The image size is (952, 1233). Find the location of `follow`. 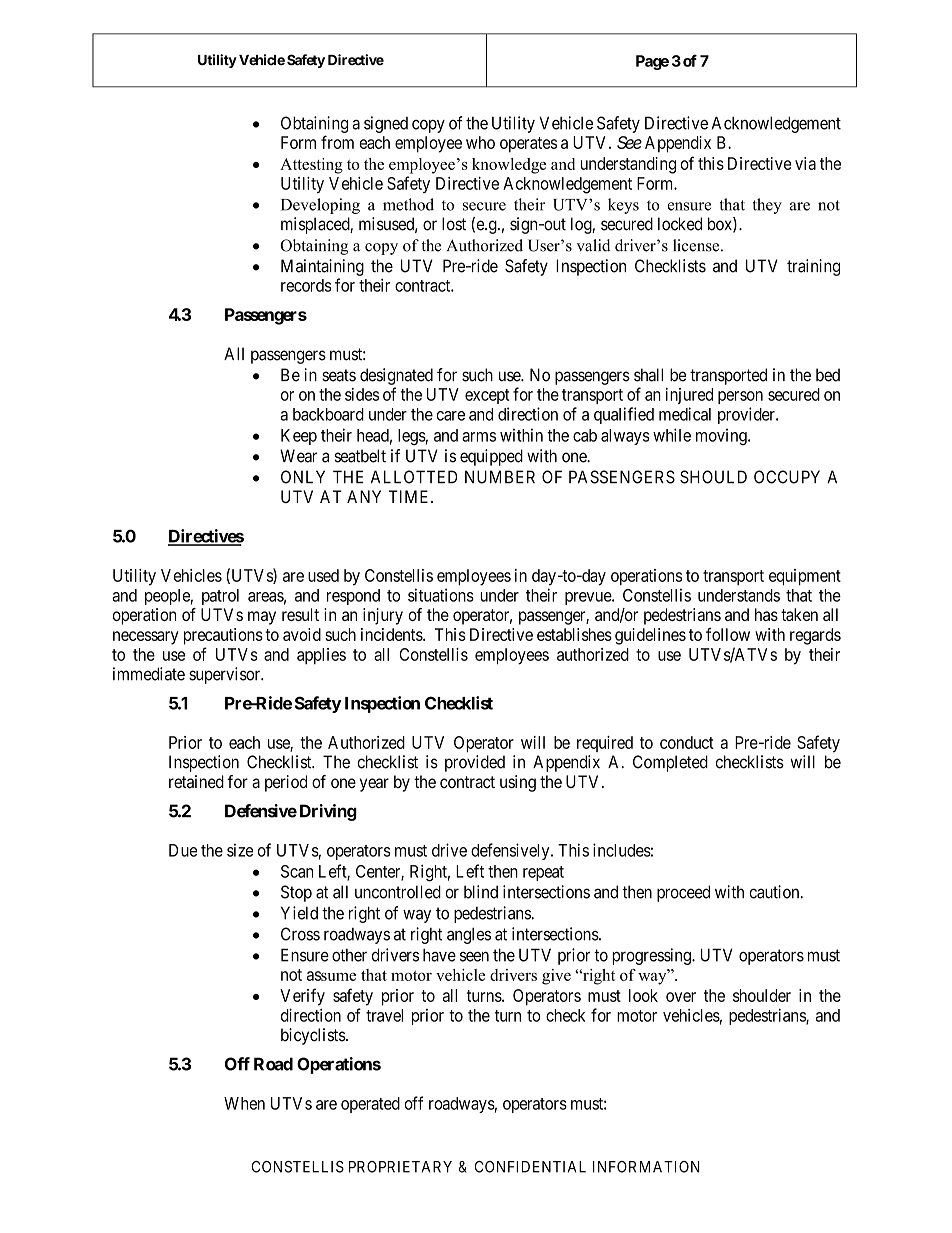

follow is located at coordinates (728, 634).
